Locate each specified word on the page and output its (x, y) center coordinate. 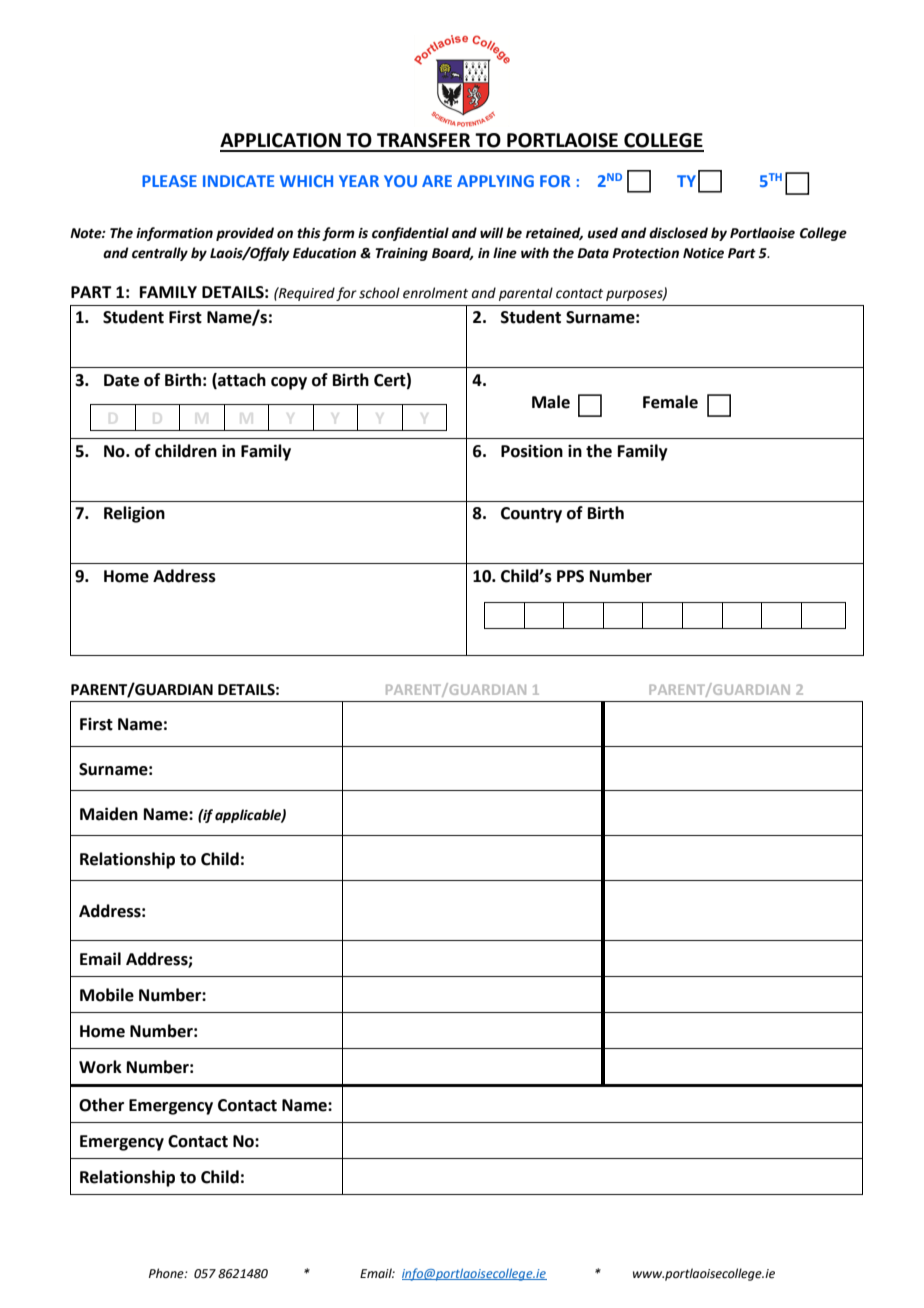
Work (100, 1067)
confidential (410, 234)
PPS (570, 576)
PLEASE (169, 181)
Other (101, 1105)
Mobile (107, 995)
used (603, 233)
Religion (134, 514)
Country (531, 515)
